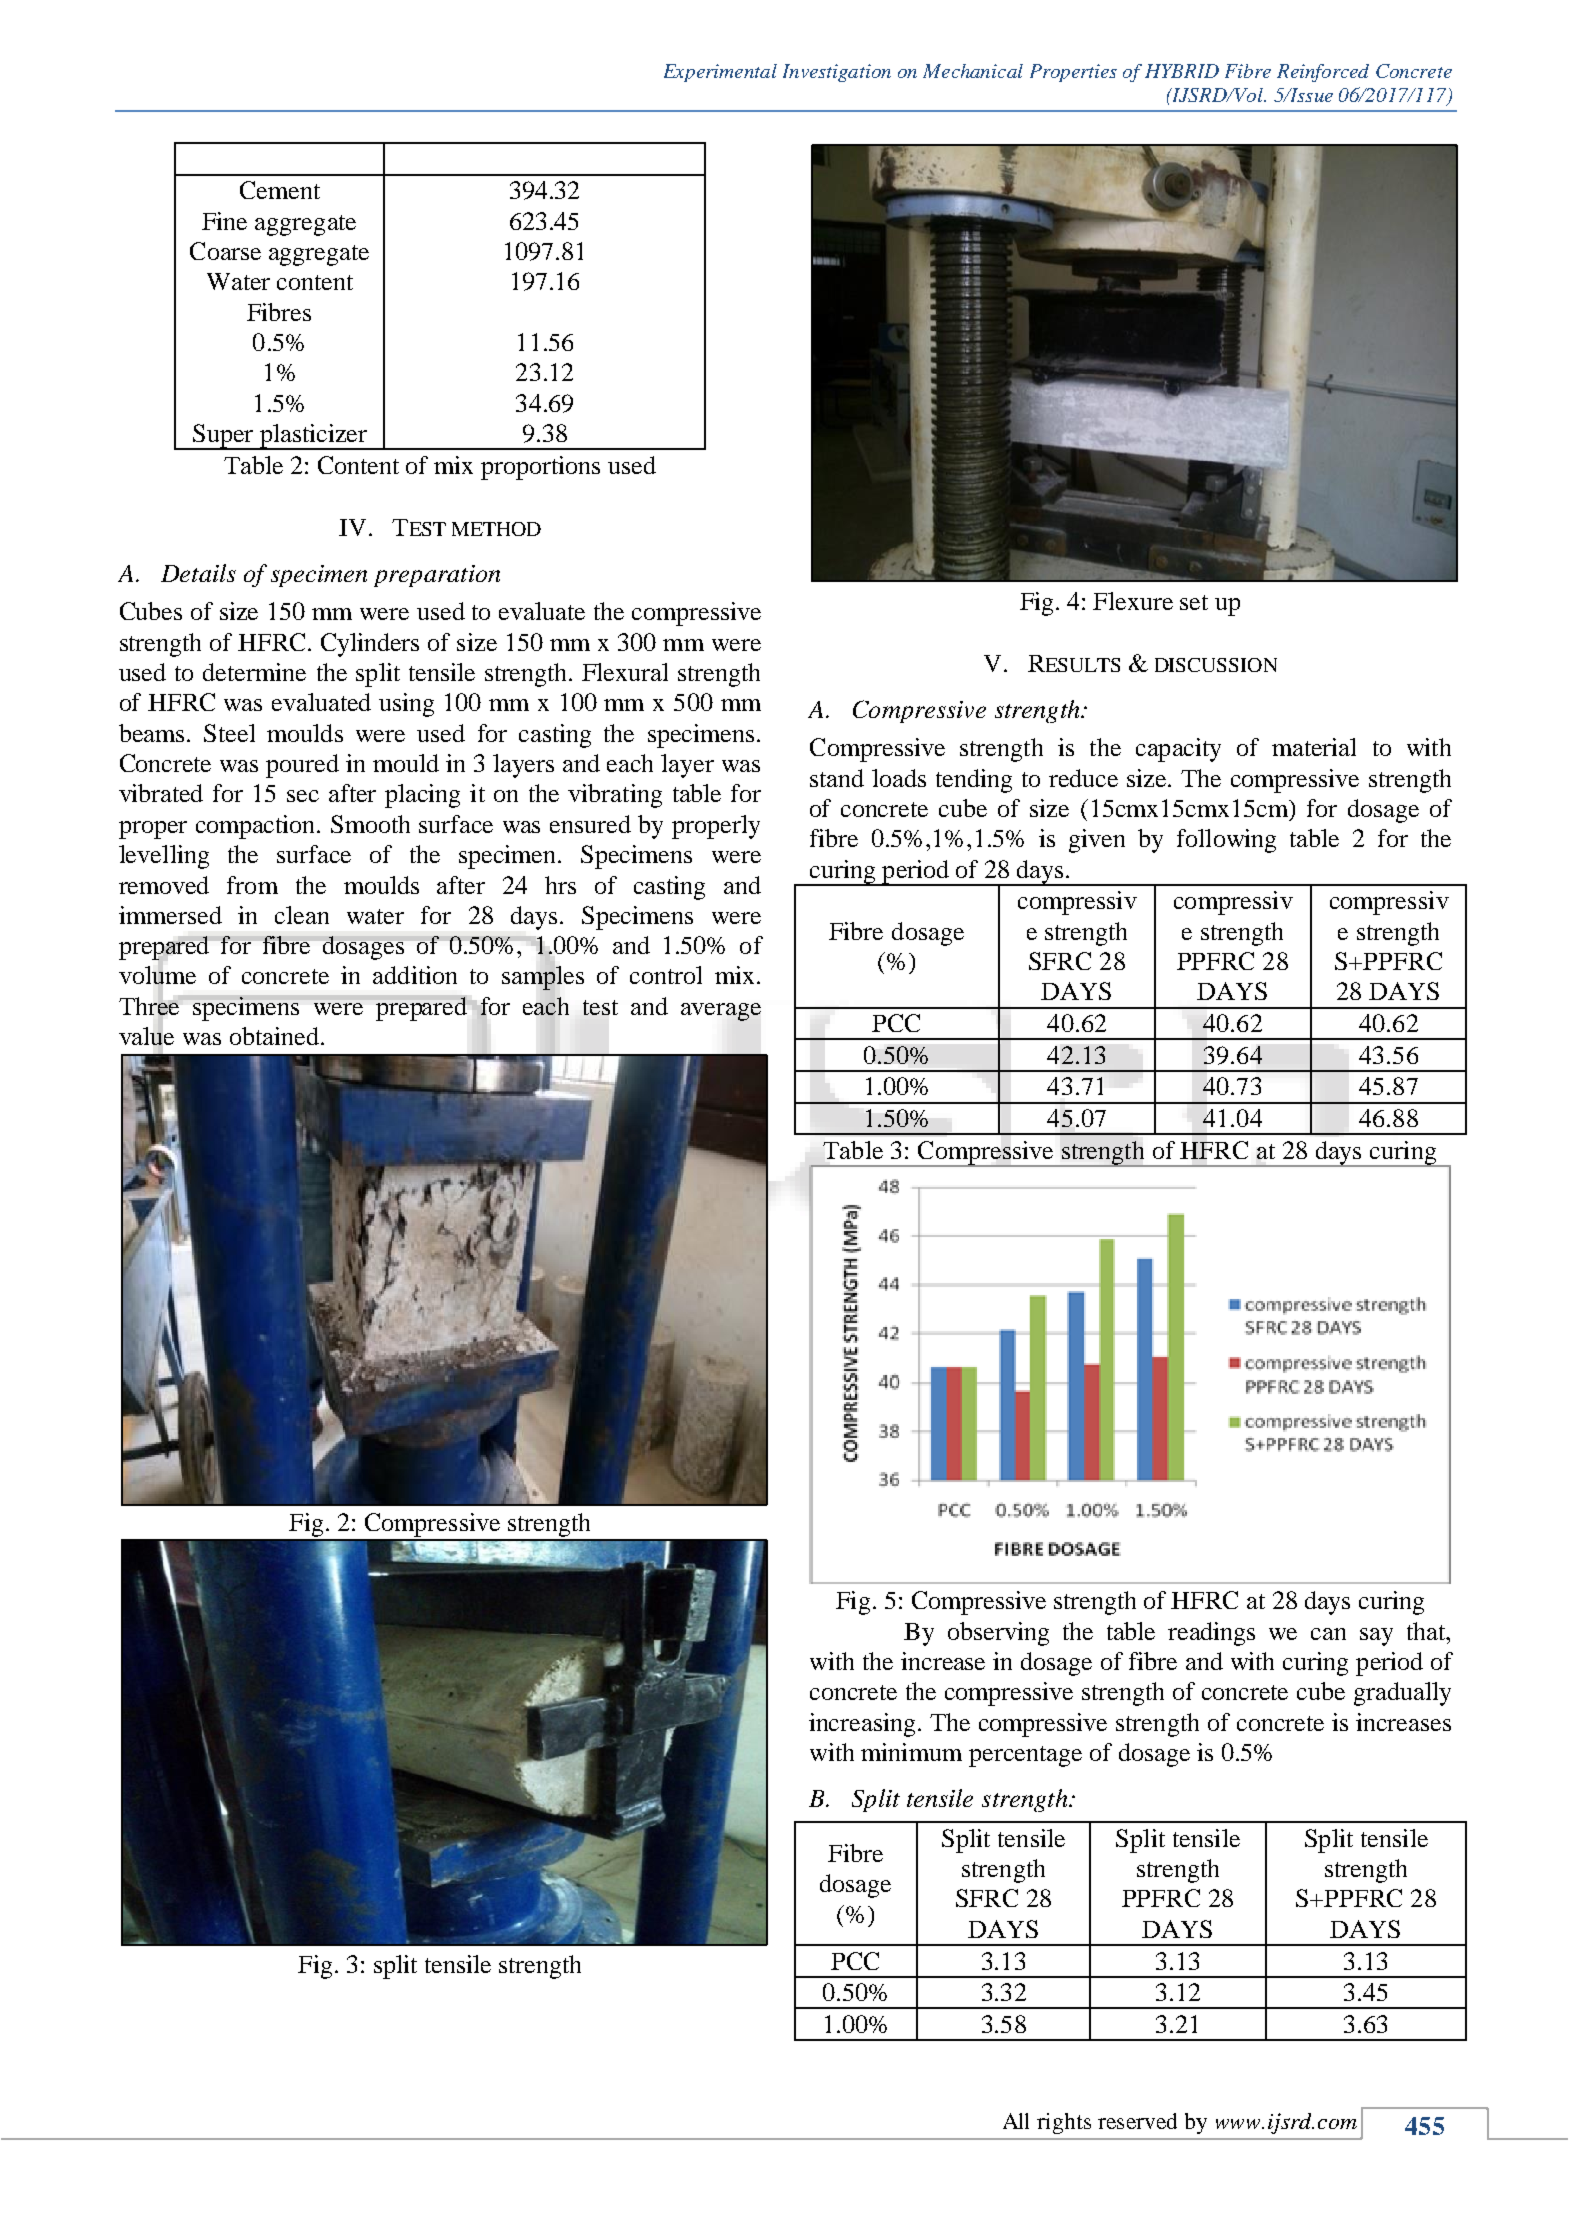 Image resolution: width=1571 pixels, height=2222 pixels. I want to click on Cement, so click(280, 190).
